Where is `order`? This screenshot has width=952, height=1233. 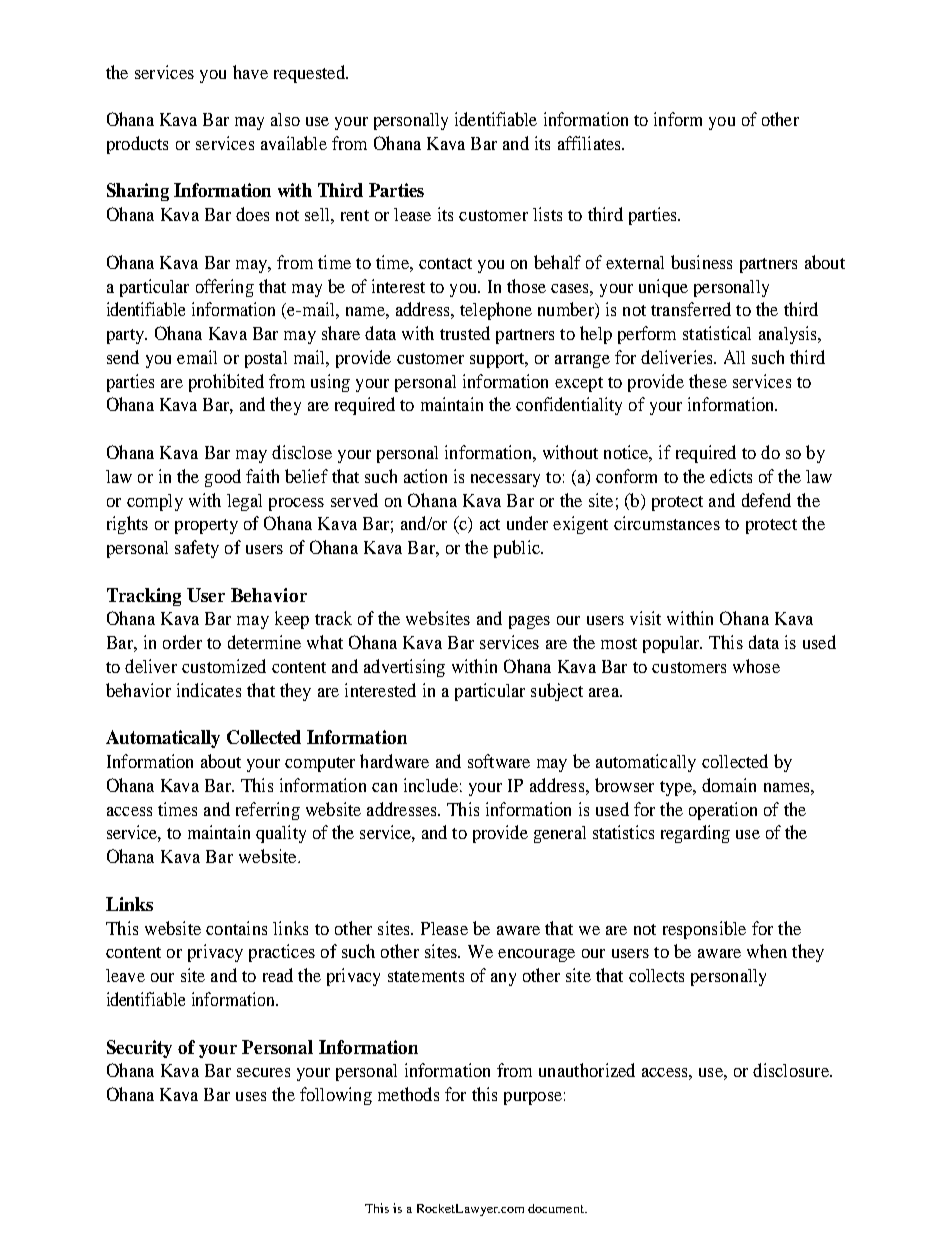 order is located at coordinates (182, 642).
